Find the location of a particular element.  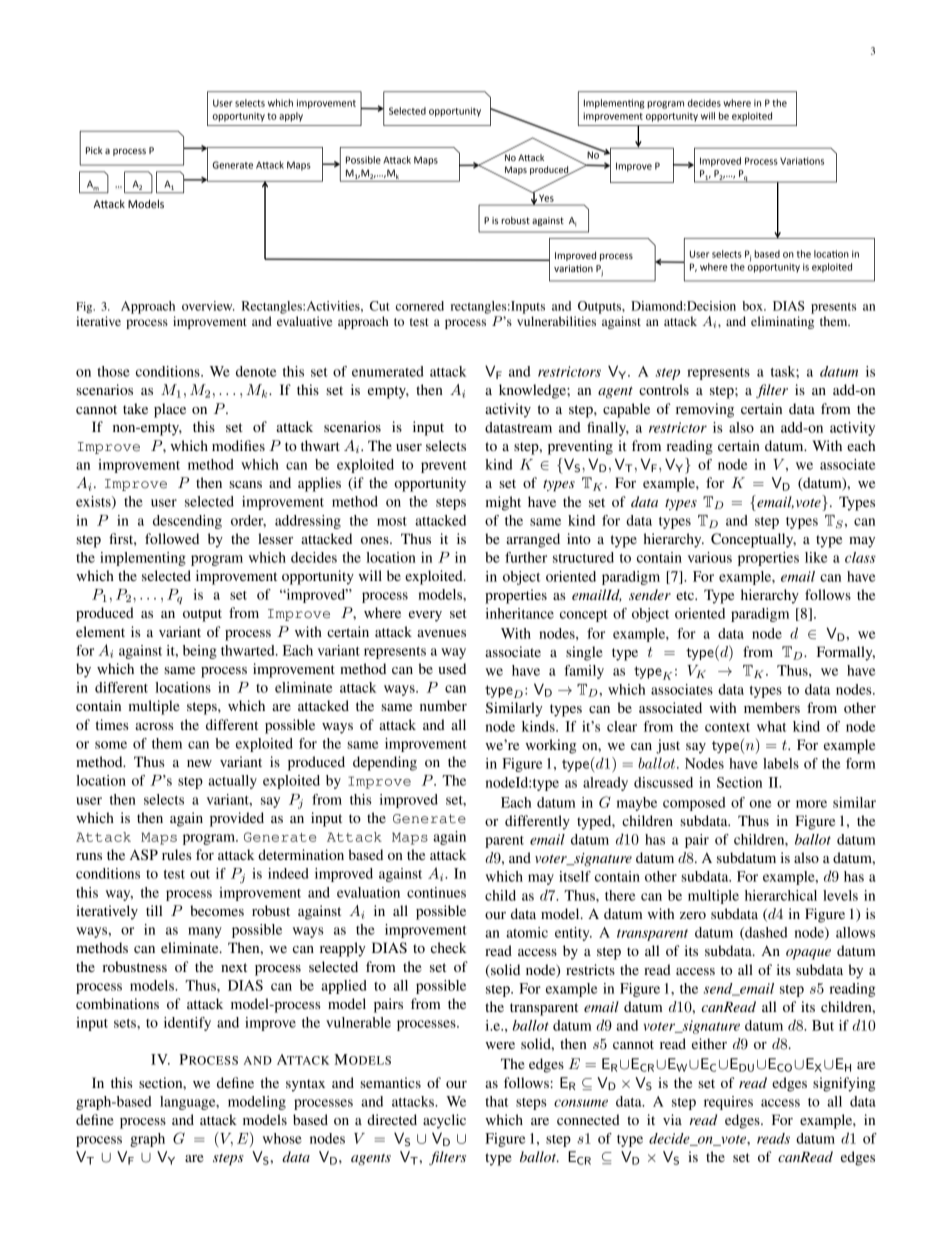

whose is located at coordinates (282, 1138).
